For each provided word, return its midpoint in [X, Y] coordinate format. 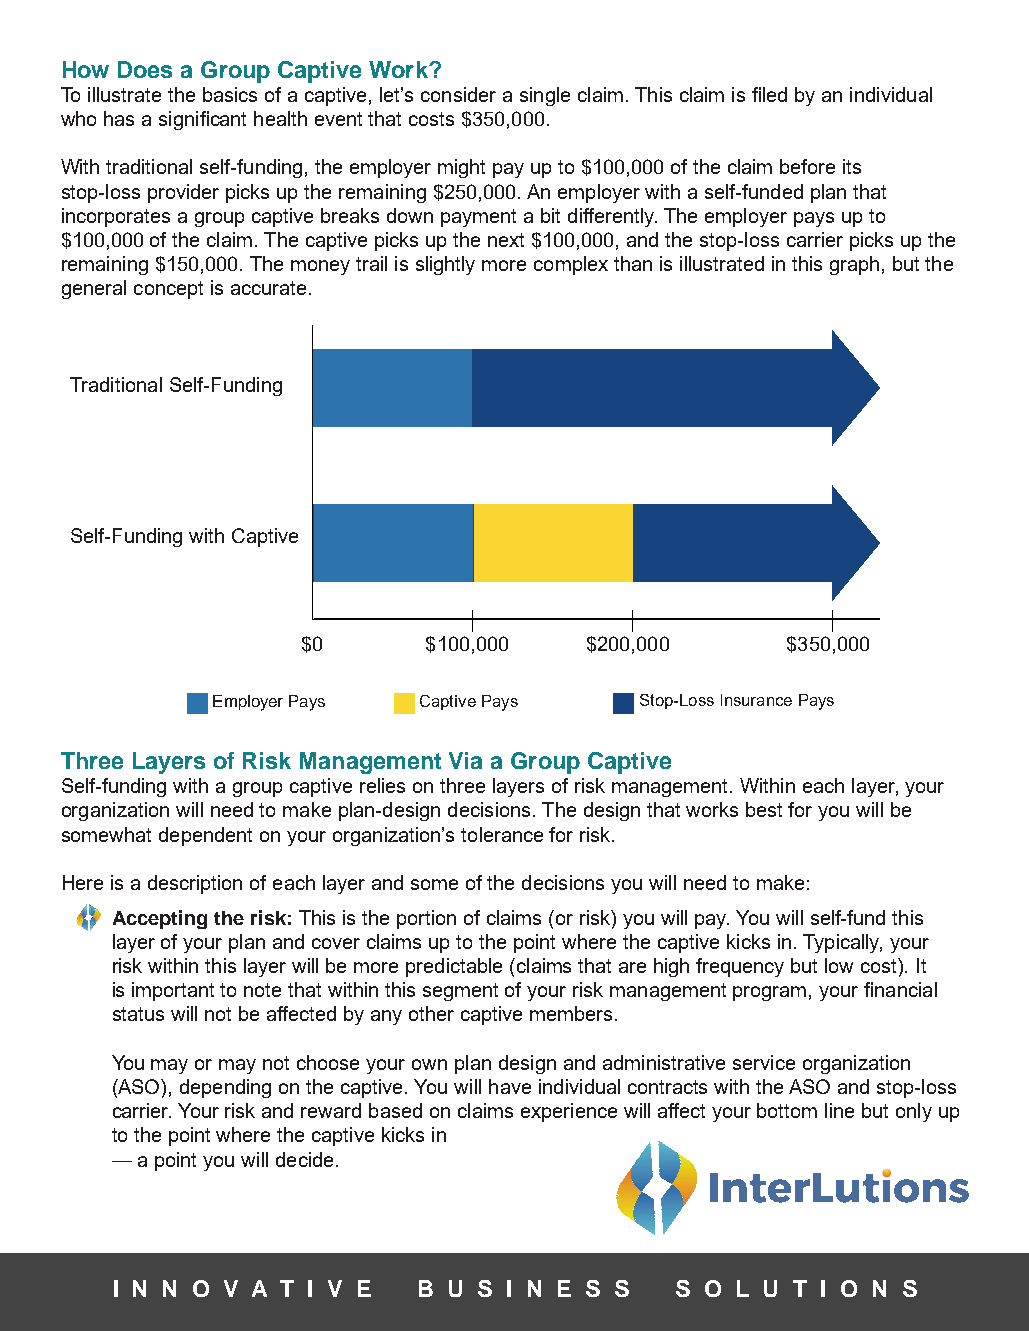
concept [168, 290]
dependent [205, 836]
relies [382, 785]
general [94, 289]
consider [458, 94]
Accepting [160, 919]
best [764, 809]
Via [465, 760]
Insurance [756, 700]
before [807, 166]
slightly [445, 265]
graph [854, 265]
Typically [842, 943]
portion [426, 919]
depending [225, 1088]
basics [230, 94]
